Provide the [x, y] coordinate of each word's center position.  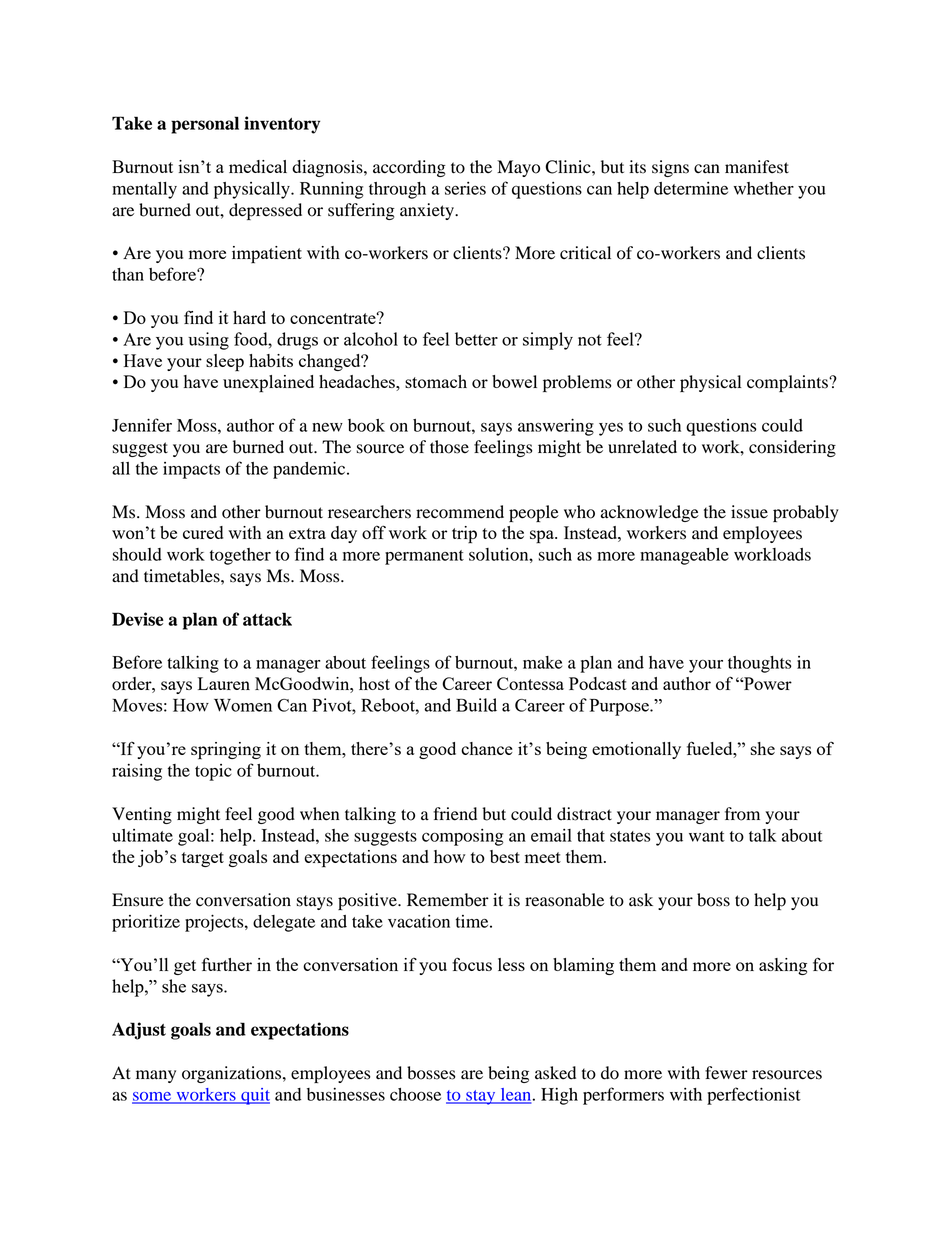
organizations [233, 1074]
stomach [436, 381]
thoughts [760, 664]
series [465, 188]
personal [205, 125]
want [707, 836]
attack [267, 619]
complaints [788, 383]
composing [463, 837]
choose [415, 1094]
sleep [225, 363]
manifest [757, 167]
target [203, 859]
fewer [726, 1073]
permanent [424, 557]
